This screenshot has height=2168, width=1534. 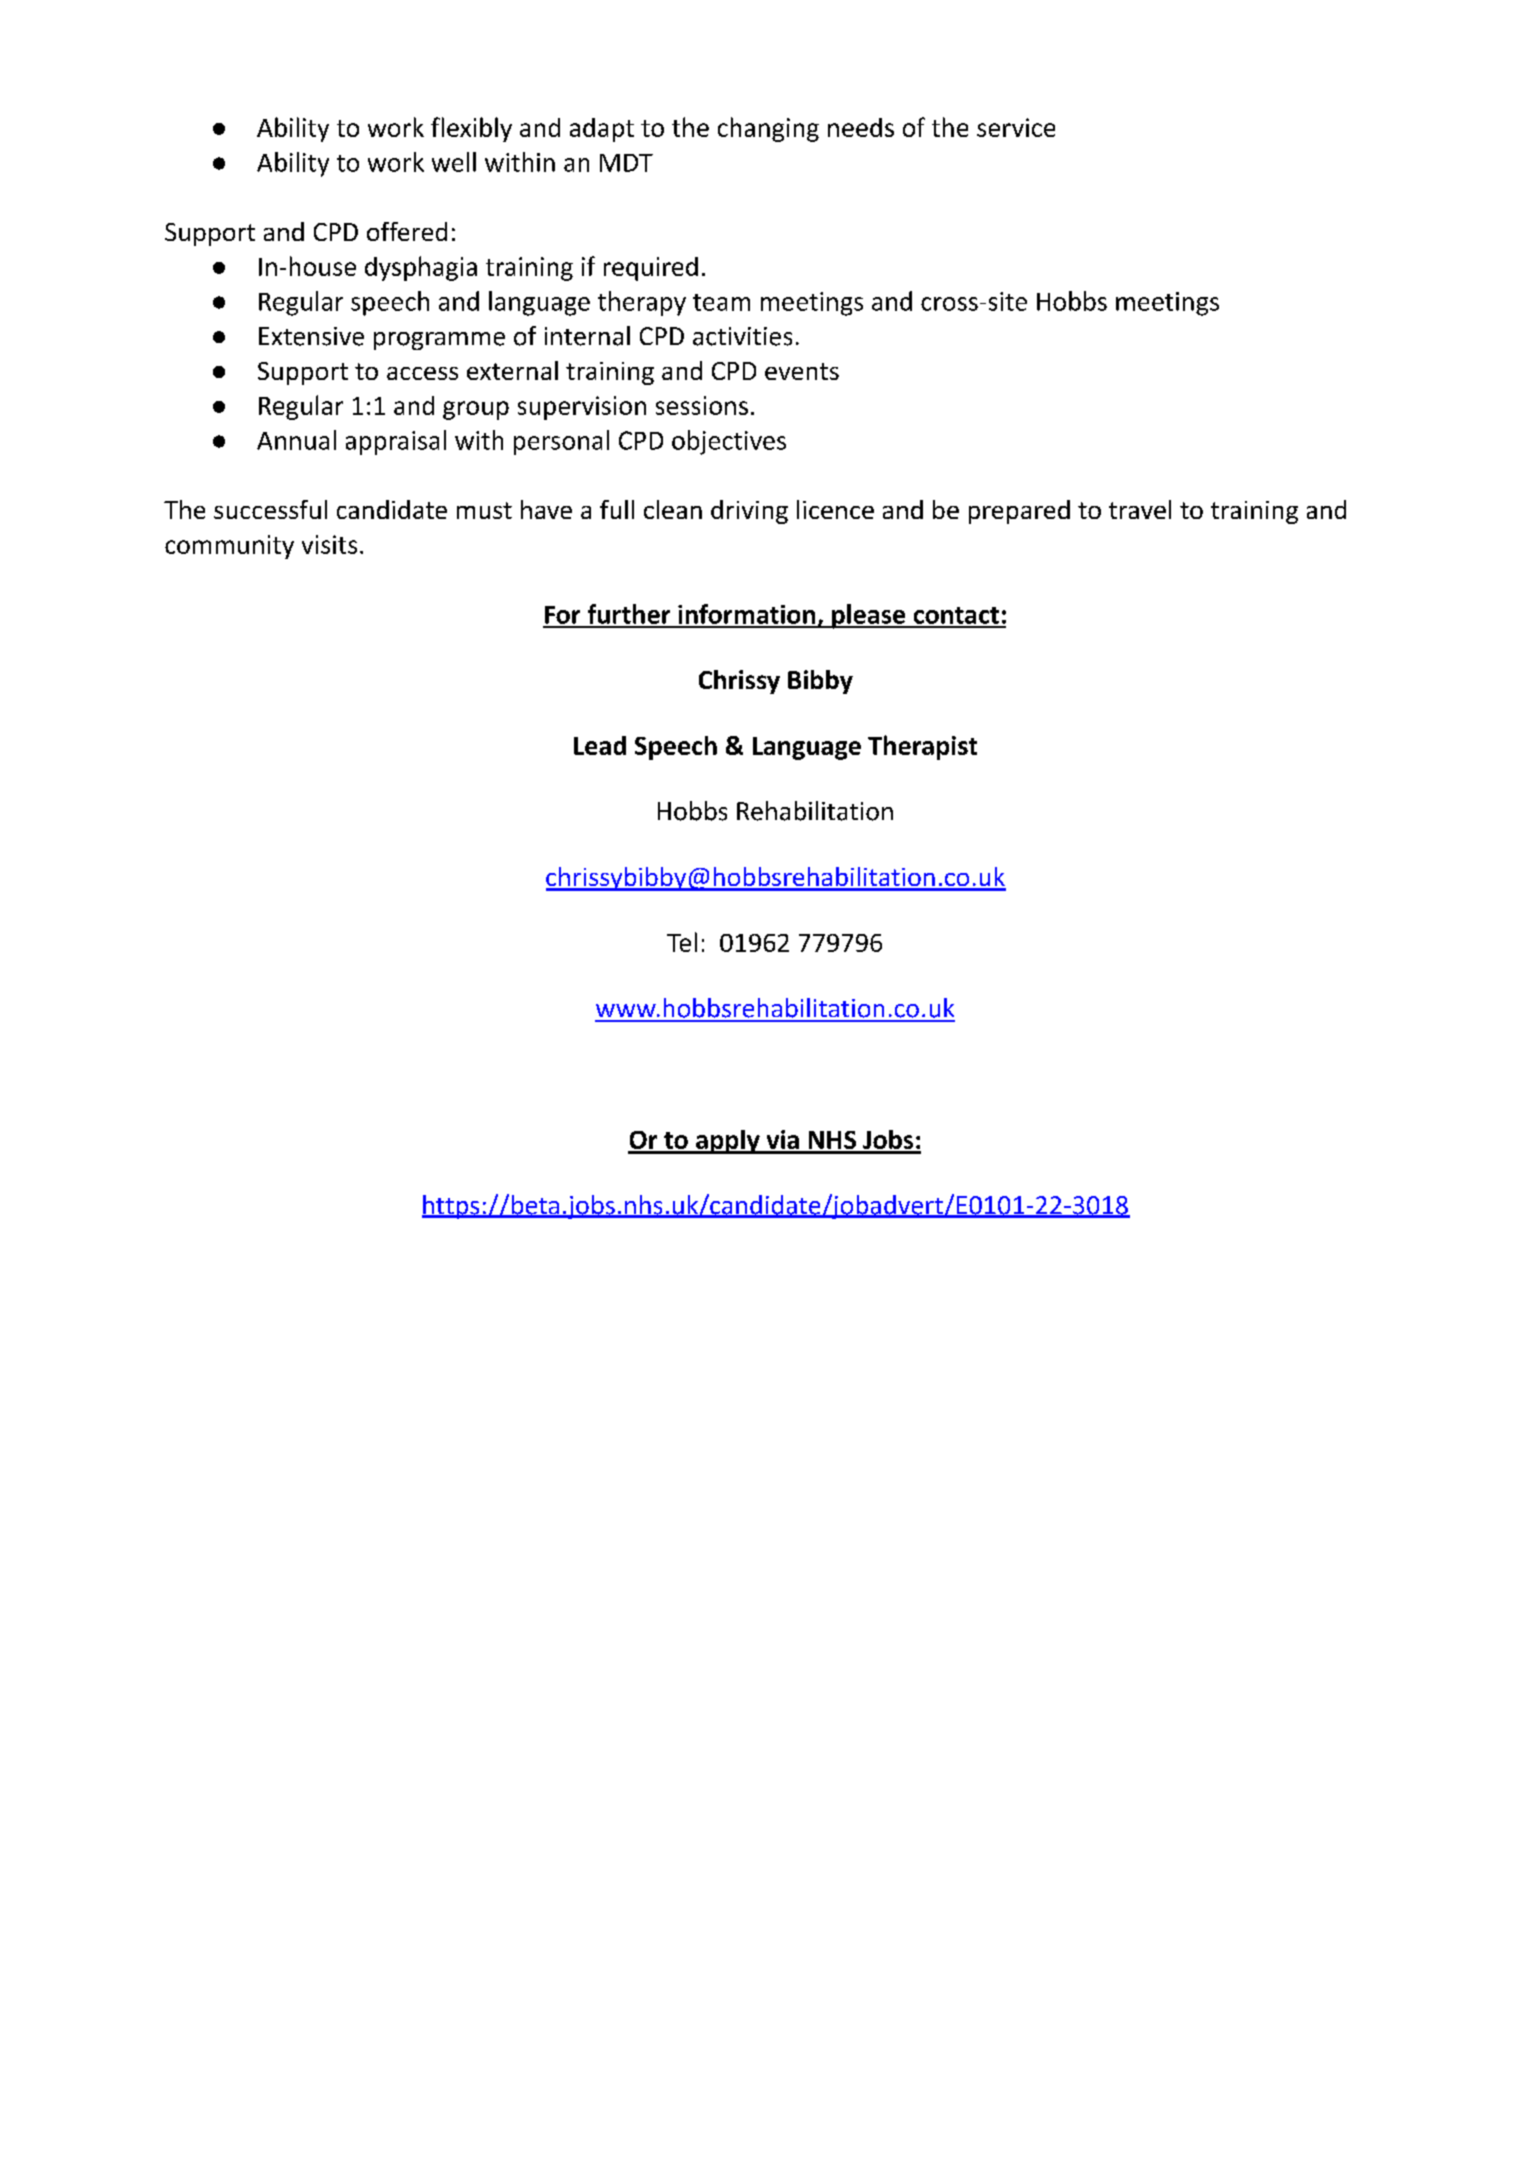 What do you see at coordinates (1019, 512) in the screenshot?
I see `prepared` at bounding box center [1019, 512].
